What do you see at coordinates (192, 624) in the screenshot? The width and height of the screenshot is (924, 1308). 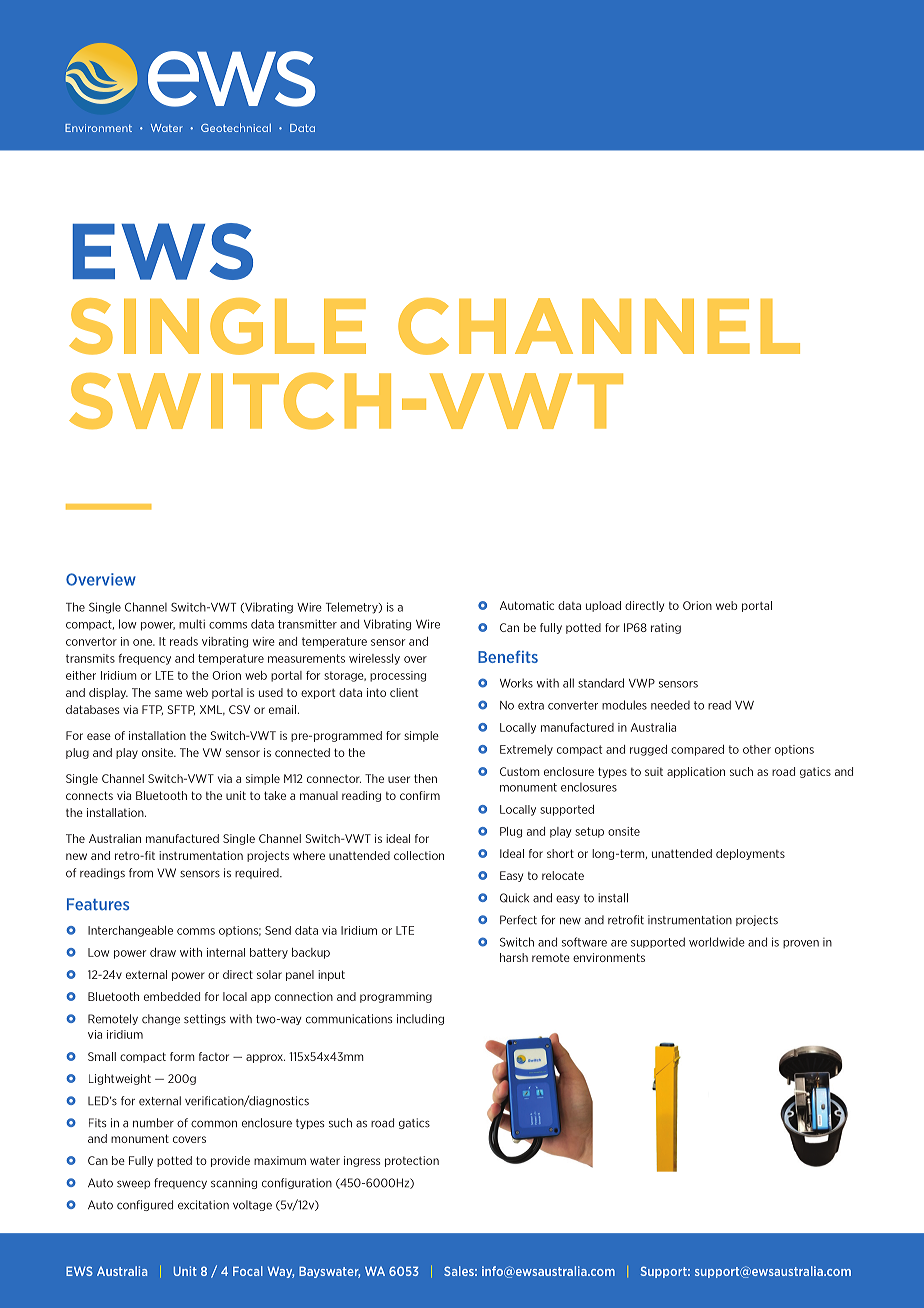 I see `multi` at bounding box center [192, 624].
